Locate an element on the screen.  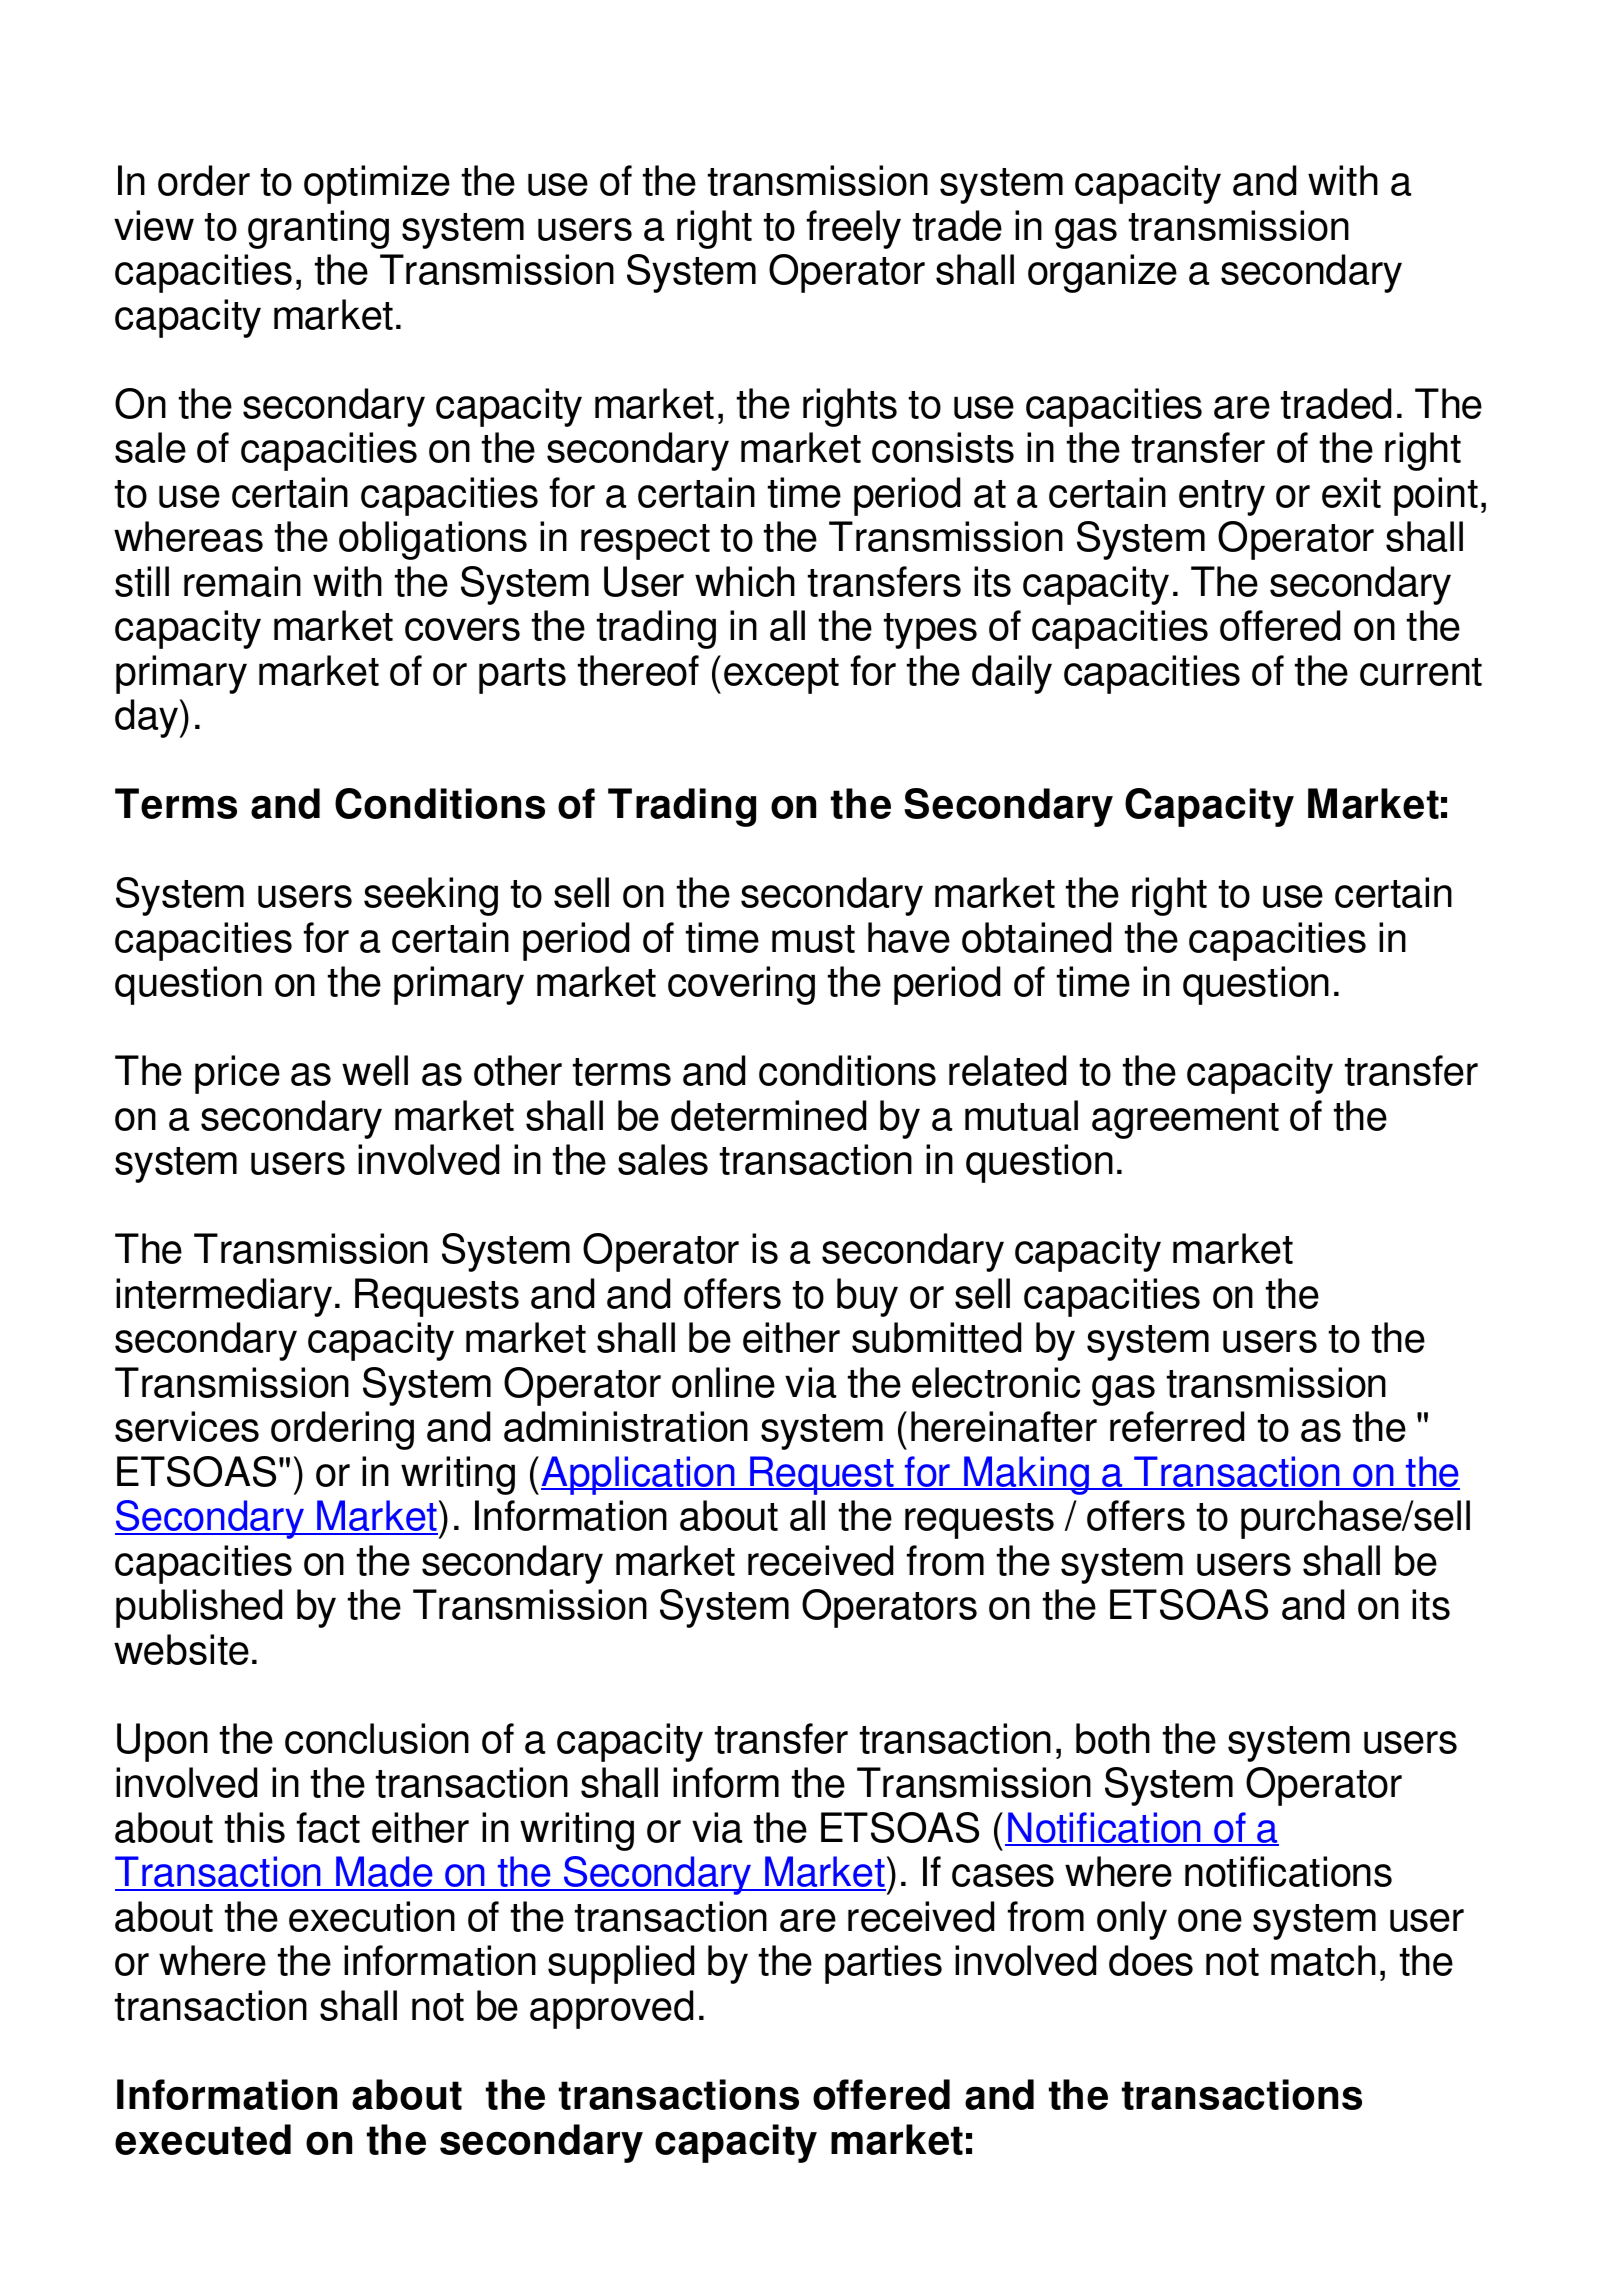
executed is located at coordinates (203, 2139).
